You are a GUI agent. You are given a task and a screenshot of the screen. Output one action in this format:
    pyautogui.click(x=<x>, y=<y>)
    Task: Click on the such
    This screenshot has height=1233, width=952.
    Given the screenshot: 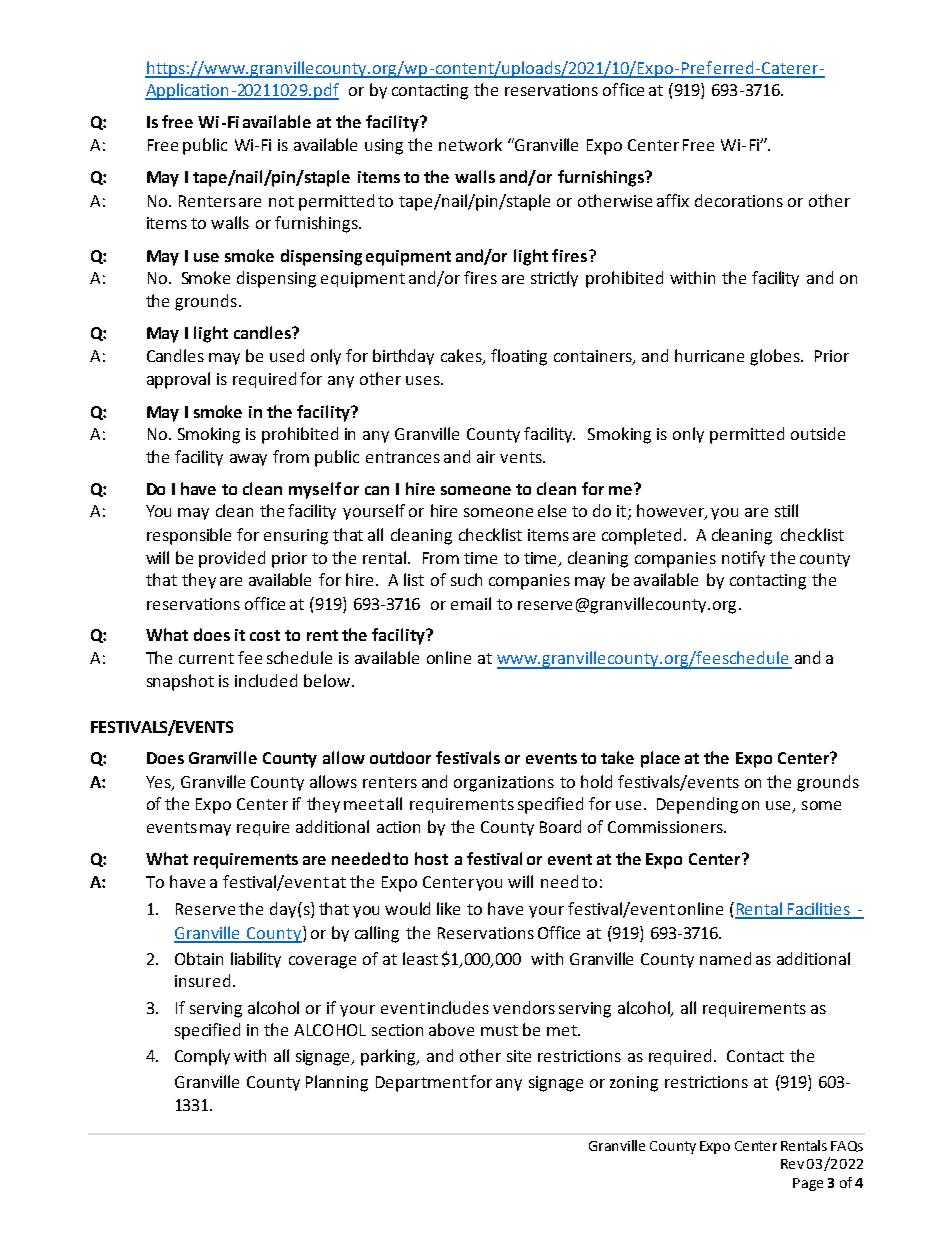 What is the action you would take?
    pyautogui.click(x=466, y=579)
